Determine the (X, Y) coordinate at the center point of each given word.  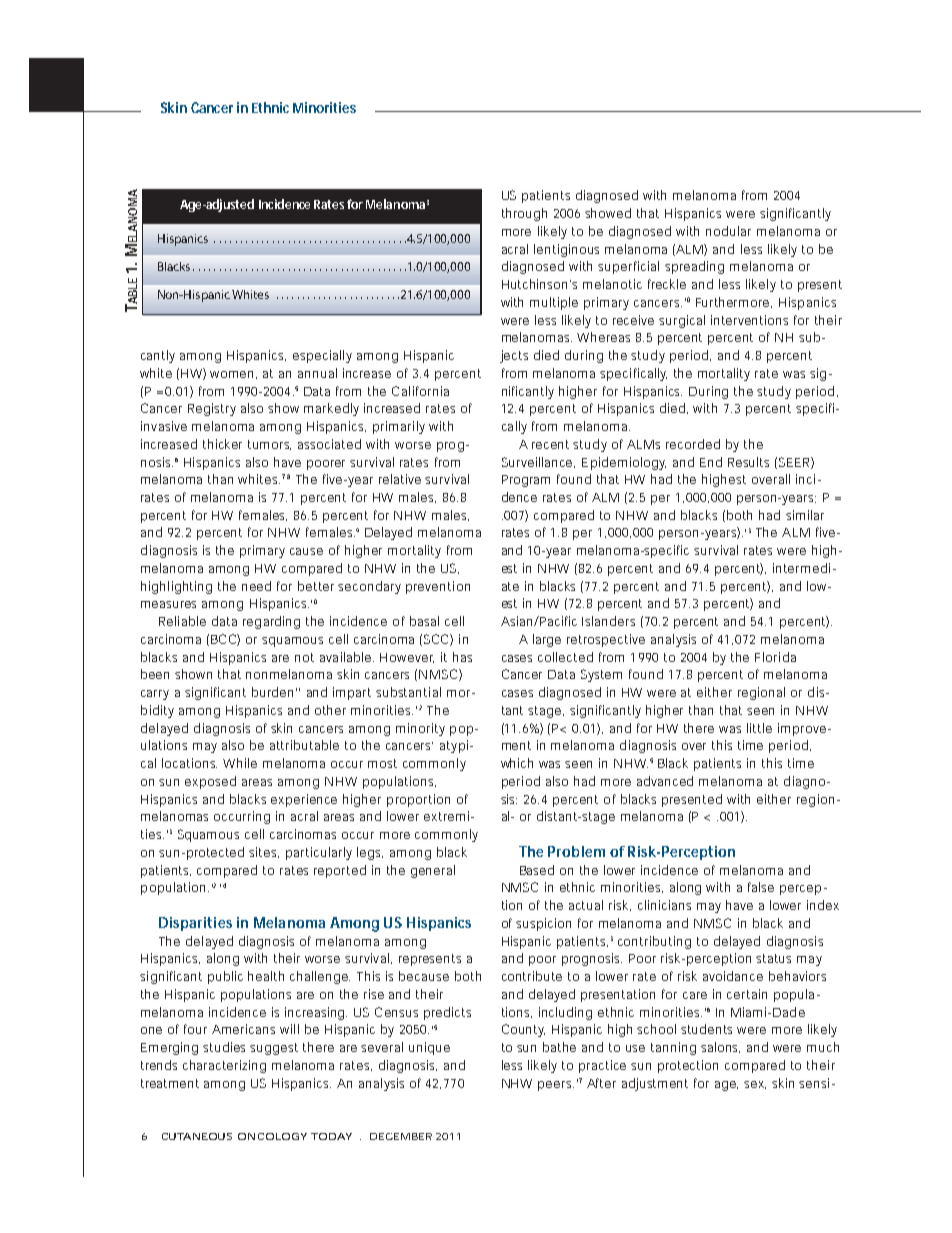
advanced (665, 781)
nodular (728, 231)
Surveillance (538, 462)
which (517, 763)
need (256, 586)
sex (755, 1085)
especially (322, 356)
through (524, 214)
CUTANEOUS (197, 1136)
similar (805, 515)
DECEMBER (401, 1136)
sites (264, 852)
